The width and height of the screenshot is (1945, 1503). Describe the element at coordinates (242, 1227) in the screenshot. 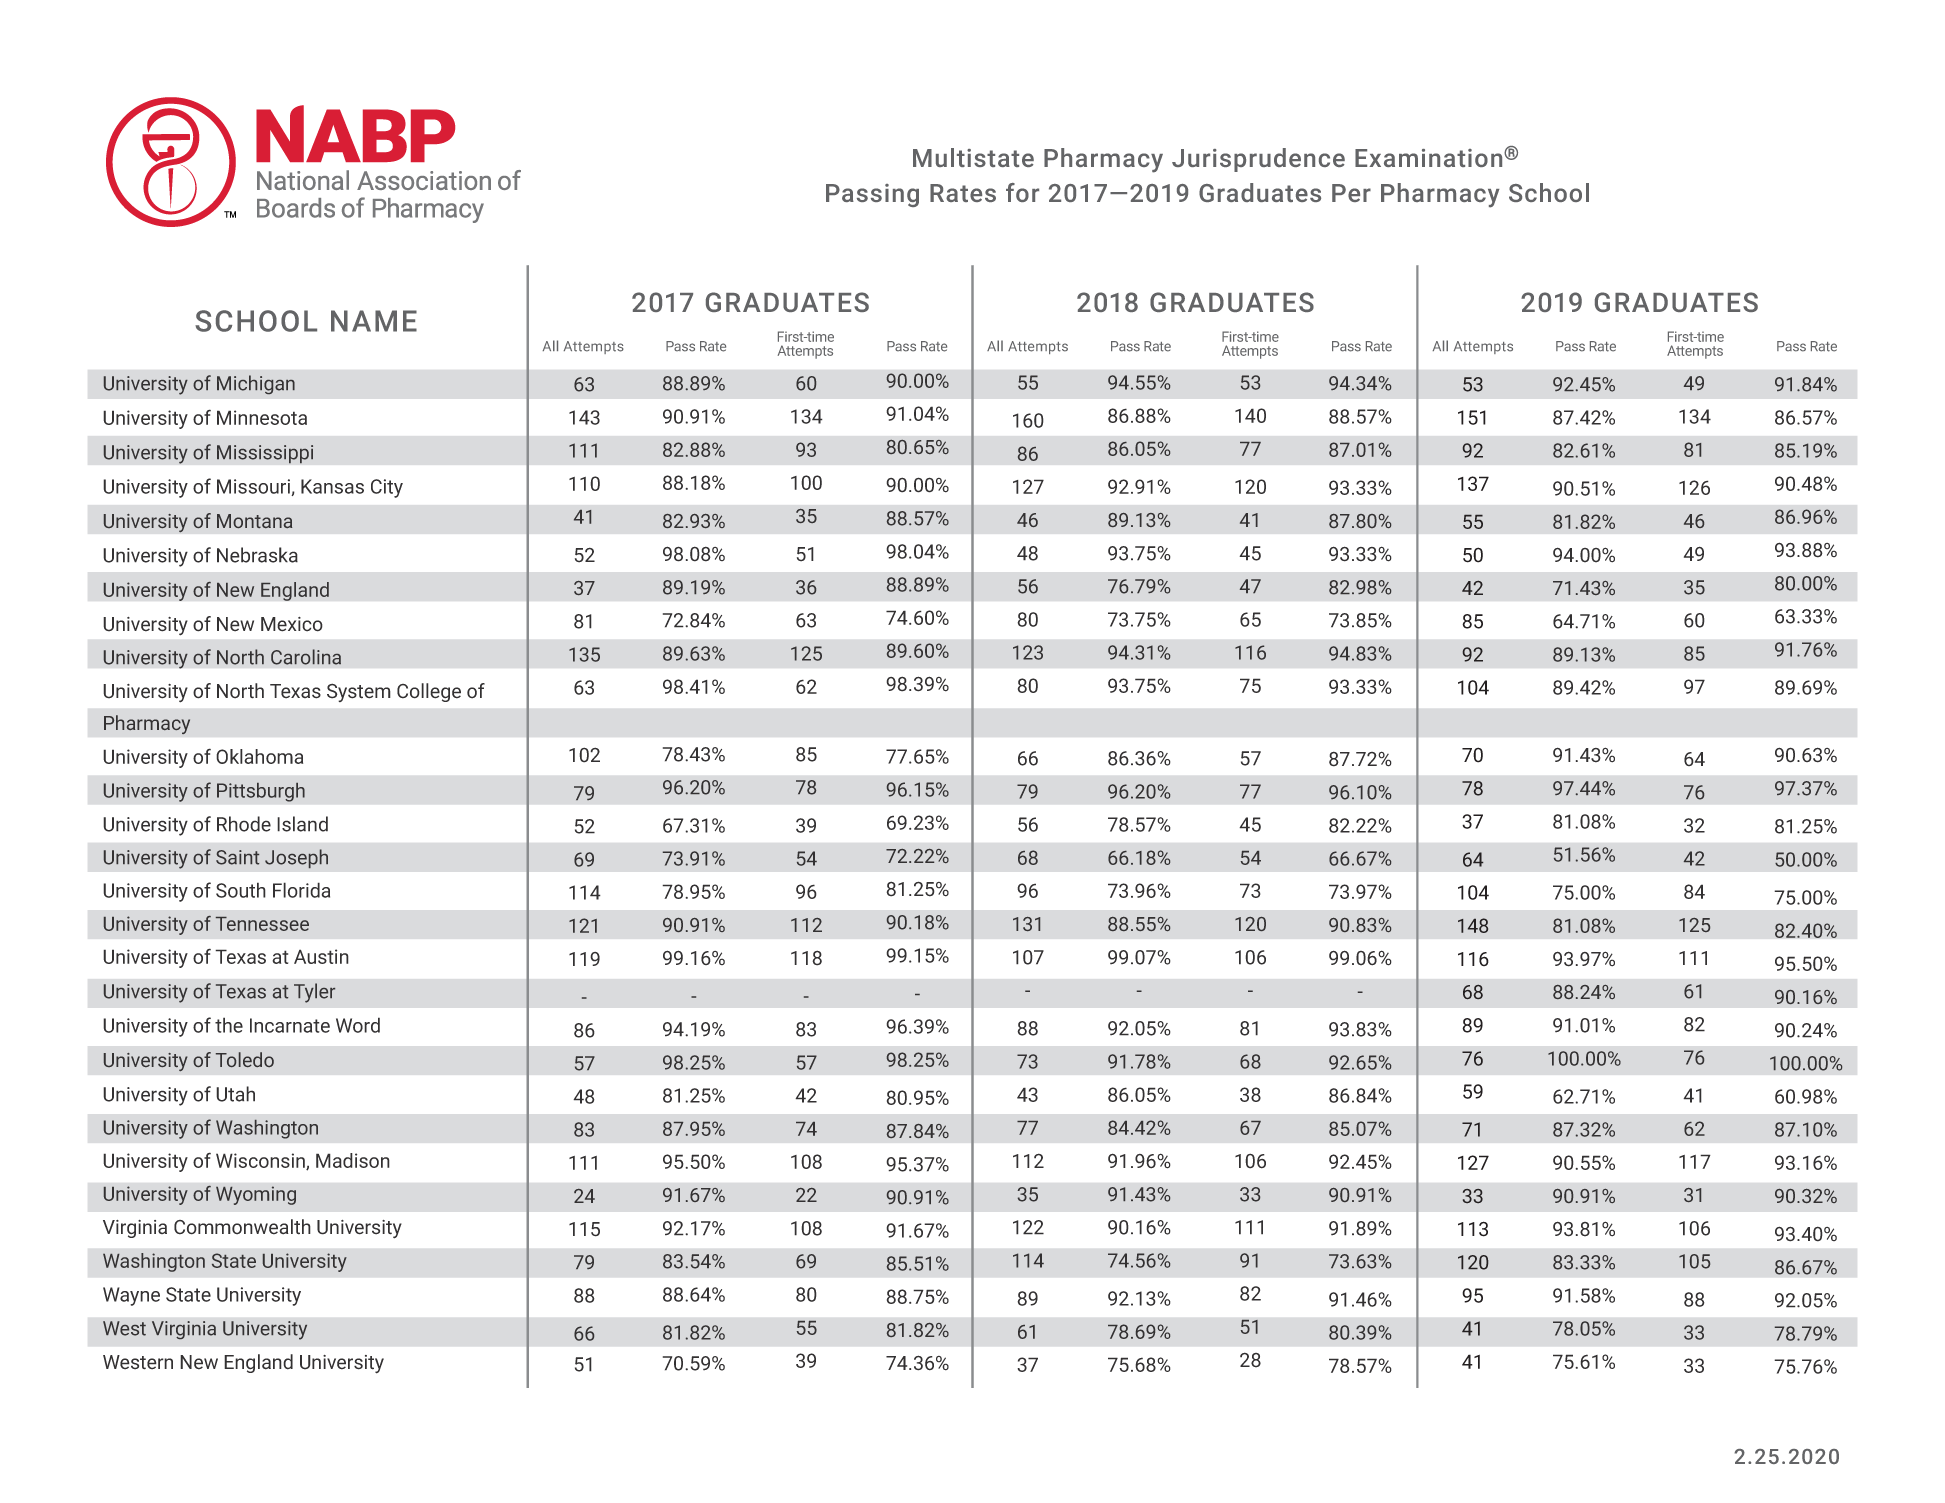

I see `Commonwealth` at that location.
